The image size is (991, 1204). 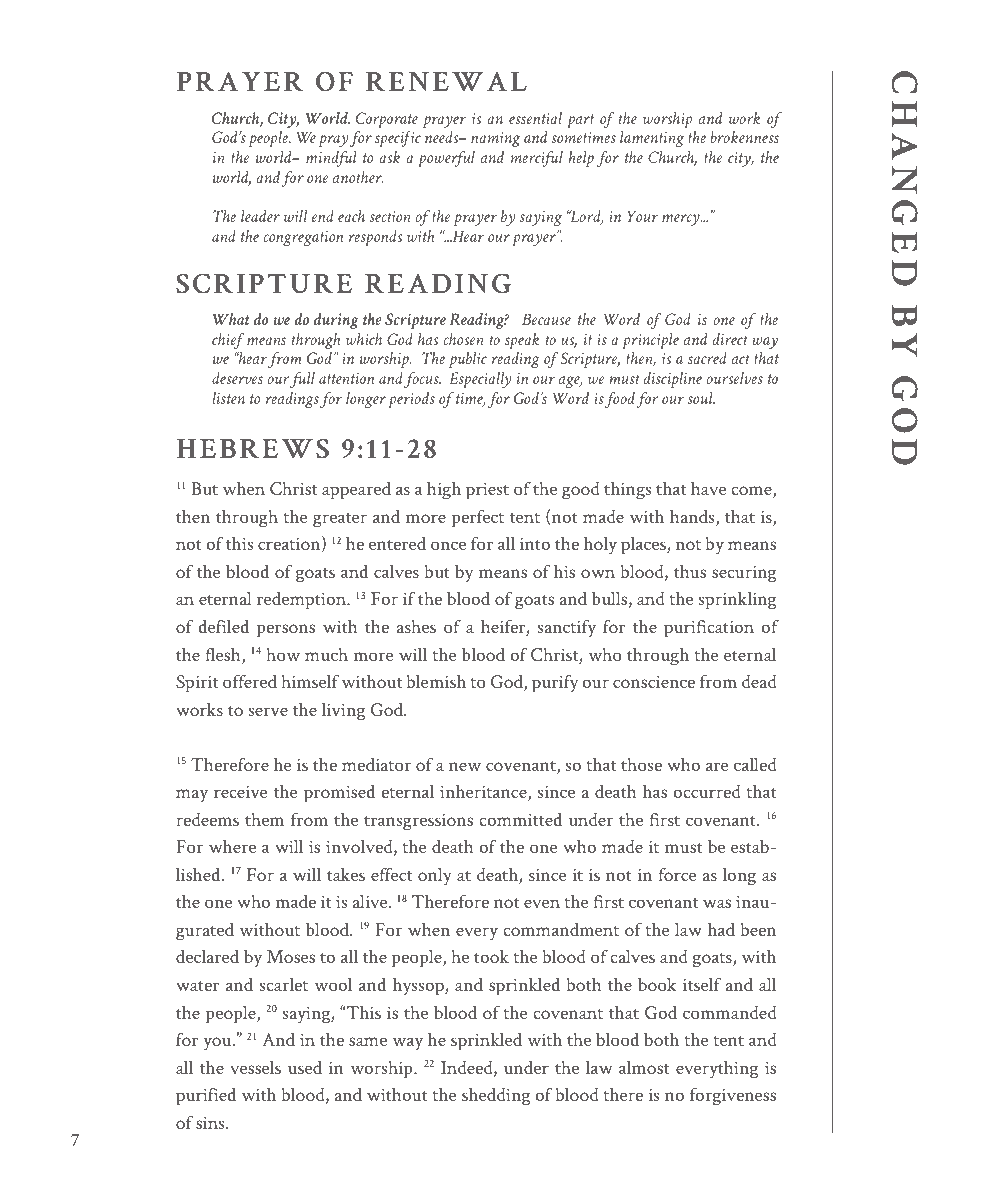 What do you see at coordinates (232, 846) in the page?
I see `where` at bounding box center [232, 846].
